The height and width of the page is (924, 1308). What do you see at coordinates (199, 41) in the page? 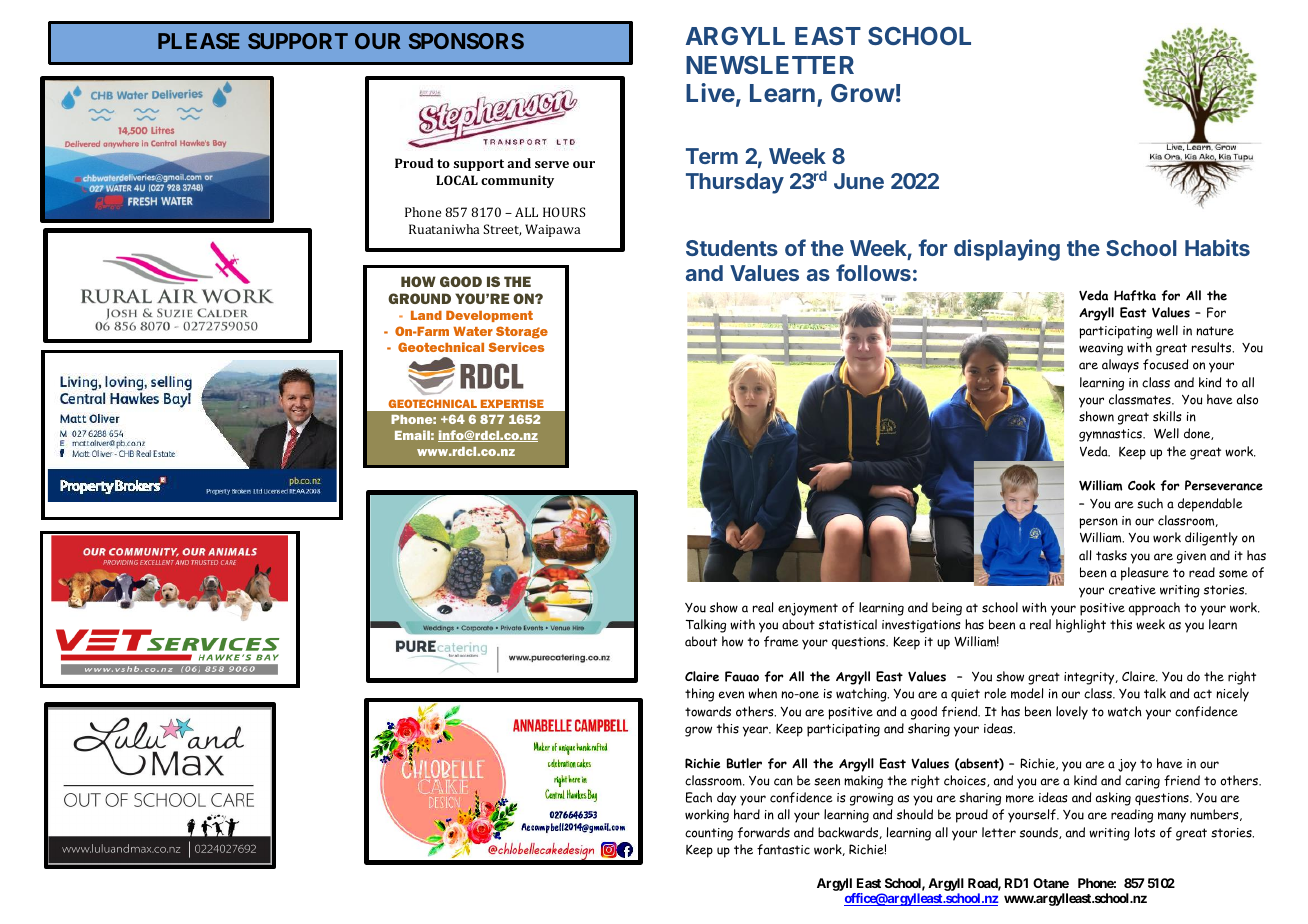
I see `PLEASE` at bounding box center [199, 41].
